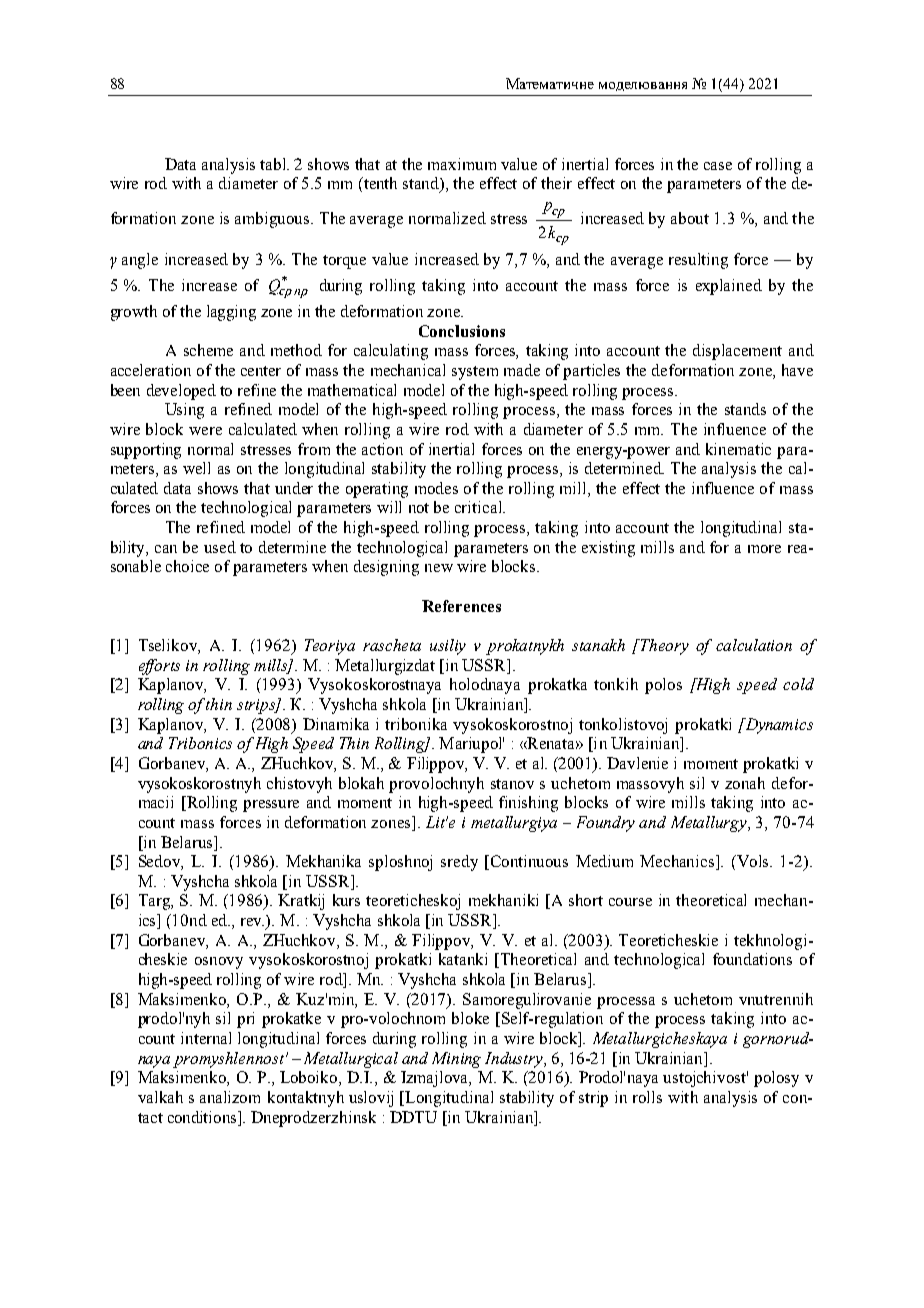 The width and height of the screenshot is (924, 1308). I want to click on used, so click(220, 547).
